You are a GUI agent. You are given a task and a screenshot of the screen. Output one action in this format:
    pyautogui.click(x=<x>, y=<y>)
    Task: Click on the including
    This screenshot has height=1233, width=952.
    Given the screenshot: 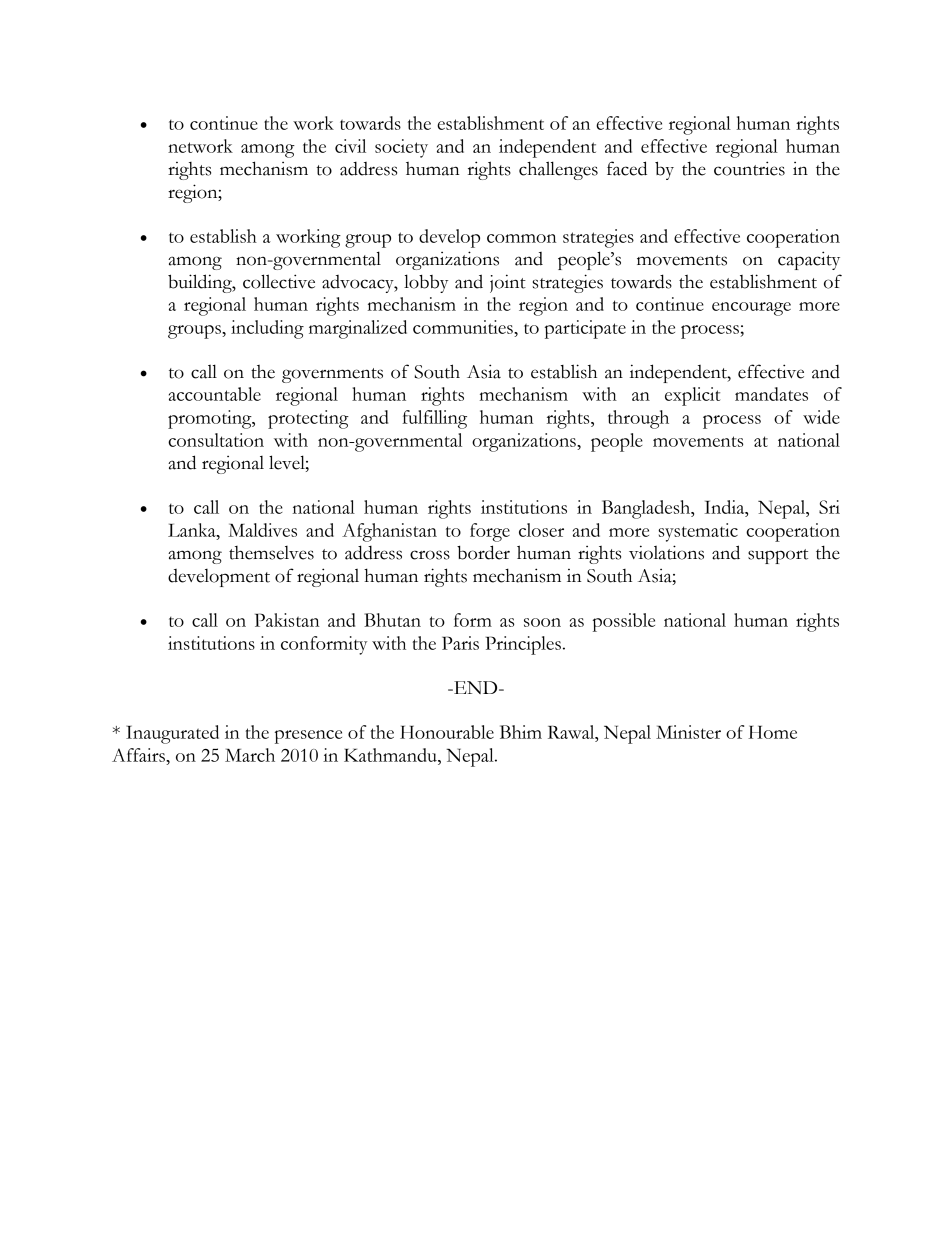 What is the action you would take?
    pyautogui.click(x=267, y=329)
